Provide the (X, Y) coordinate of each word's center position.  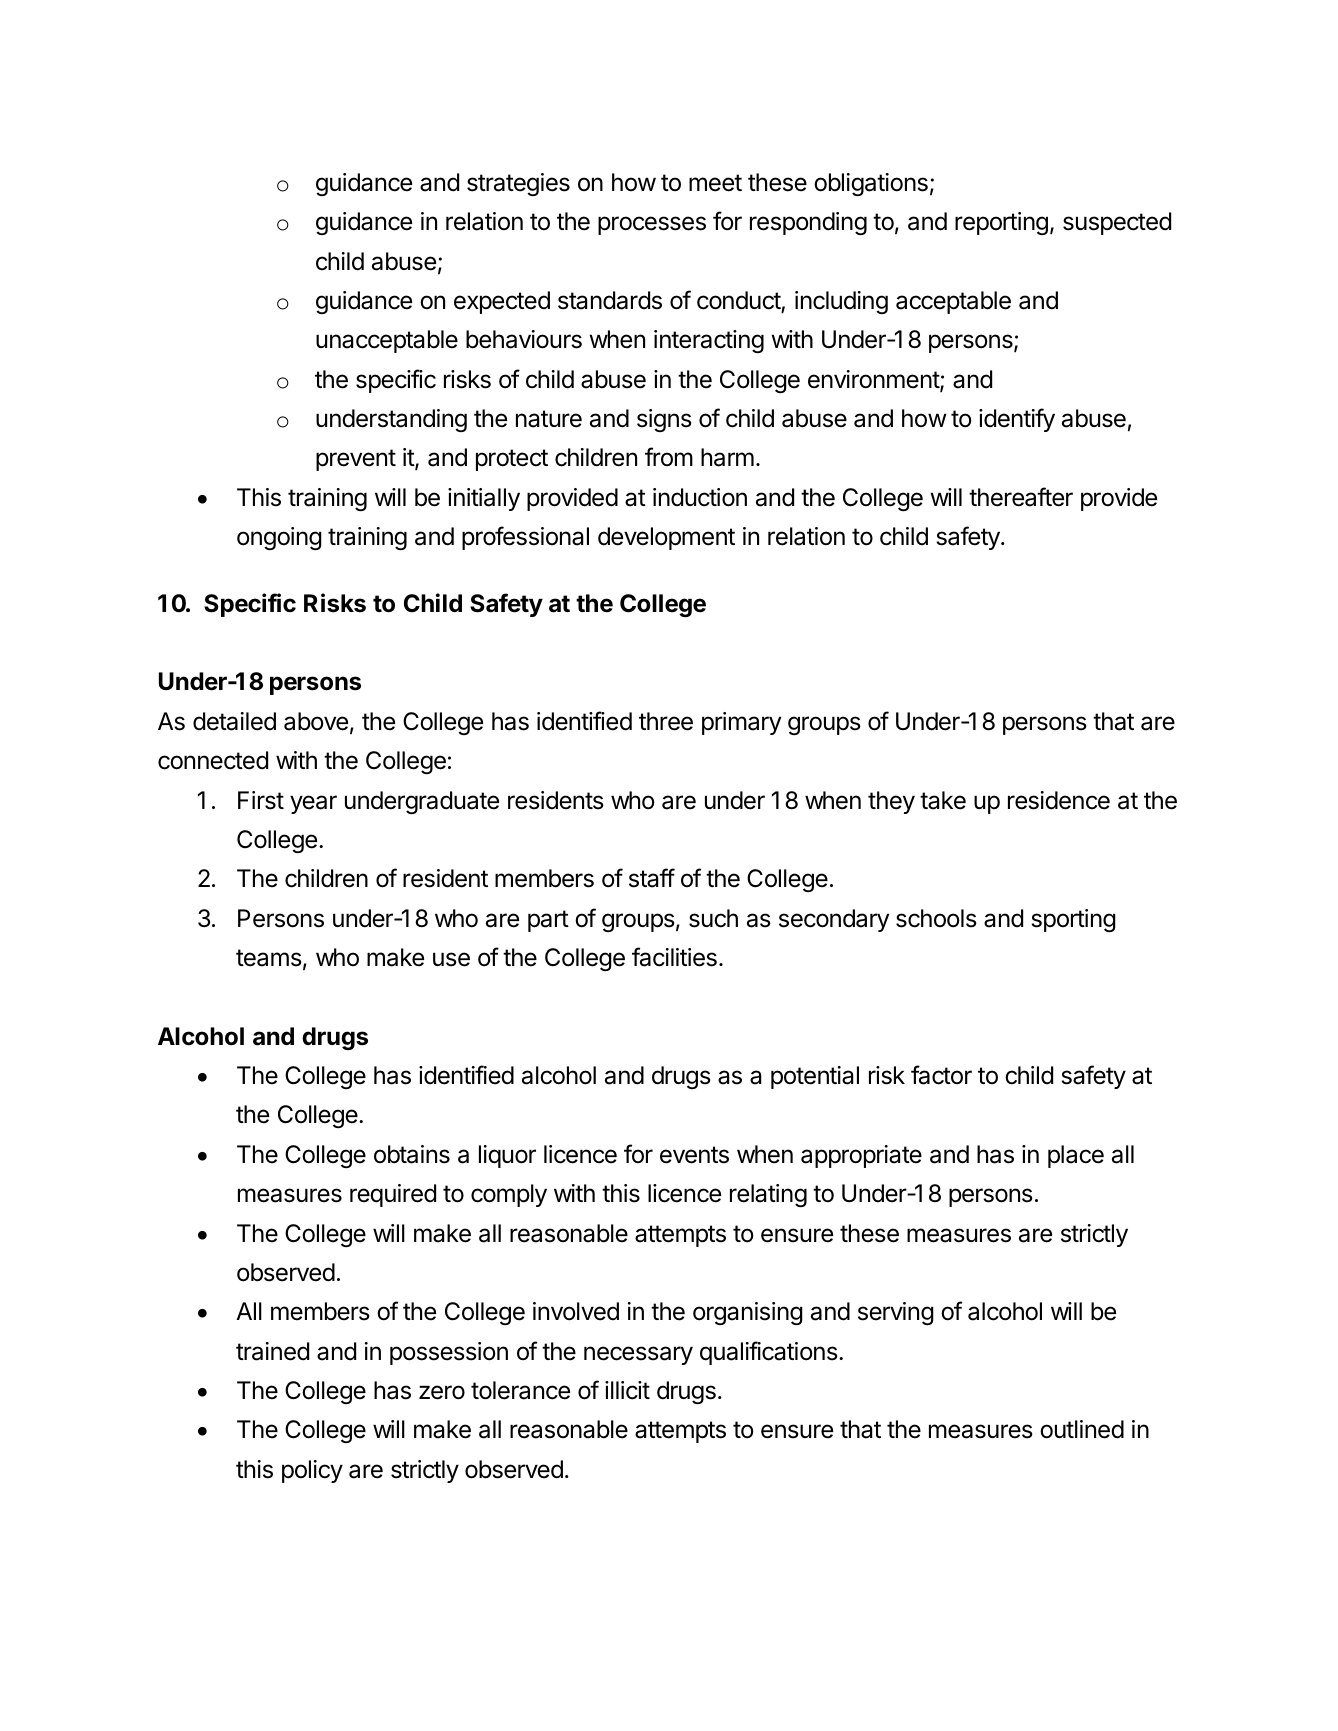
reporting (1001, 223)
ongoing (279, 538)
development (666, 538)
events (694, 1155)
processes (652, 225)
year (313, 804)
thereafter (1021, 497)
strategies (518, 184)
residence (1059, 800)
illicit (627, 1390)
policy (312, 1471)
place (1076, 1156)
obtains (412, 1154)
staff (652, 878)
